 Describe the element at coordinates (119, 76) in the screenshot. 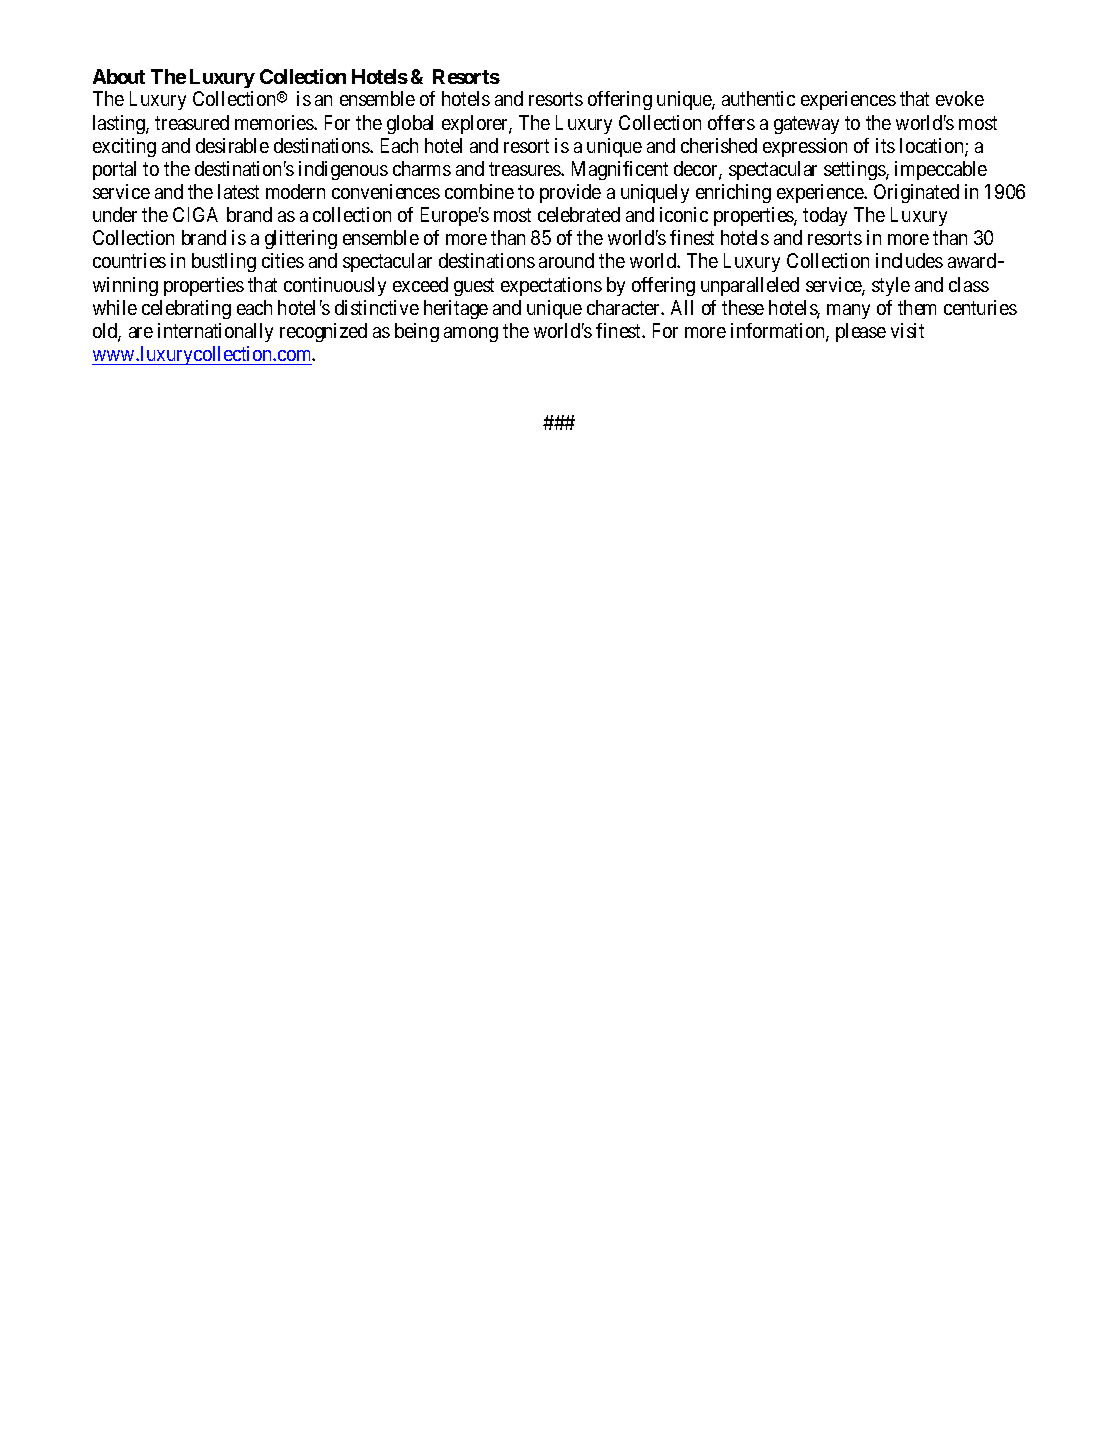

I see `About` at that location.
